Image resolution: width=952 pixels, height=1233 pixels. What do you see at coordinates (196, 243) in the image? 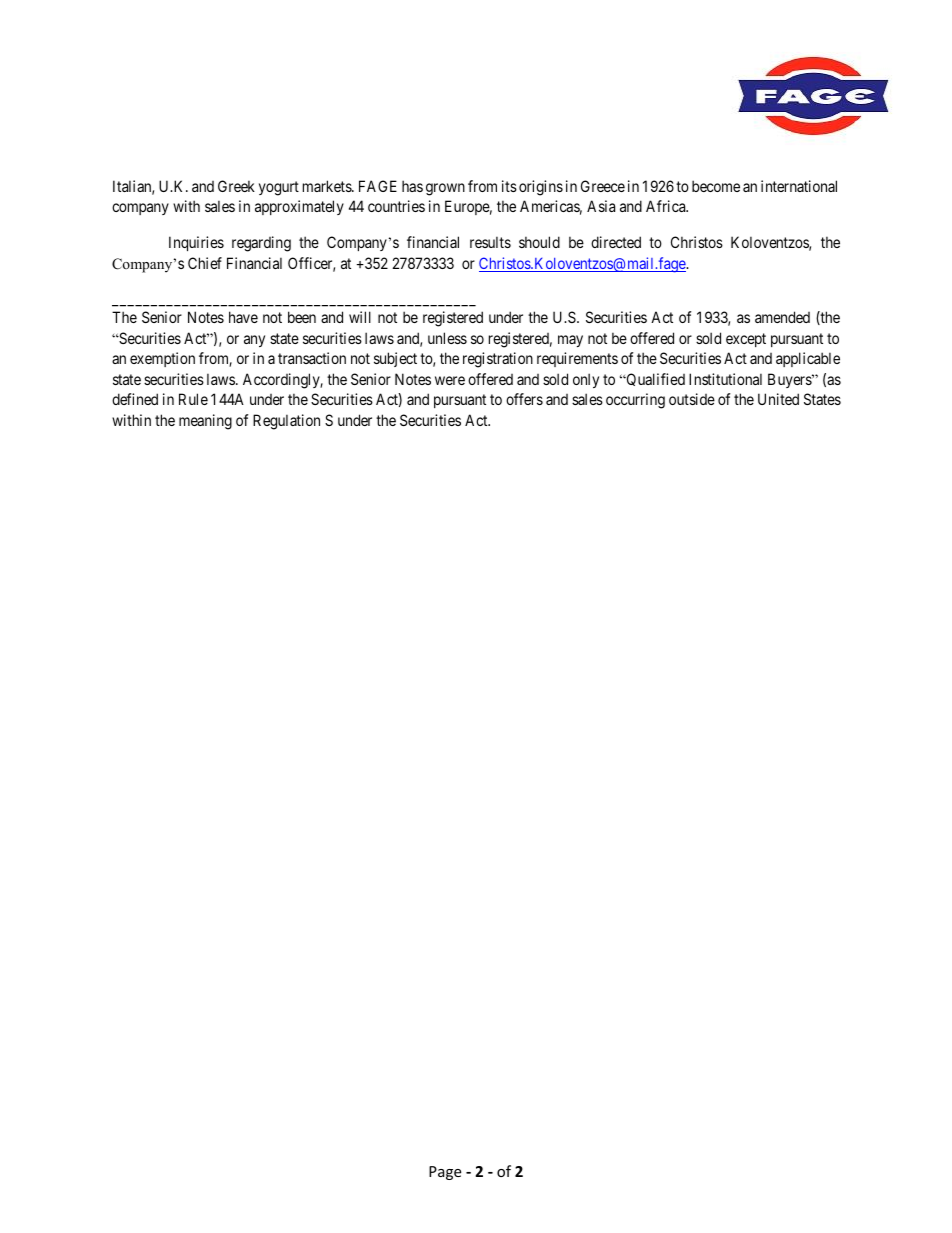
I see `Inquiries` at bounding box center [196, 243].
